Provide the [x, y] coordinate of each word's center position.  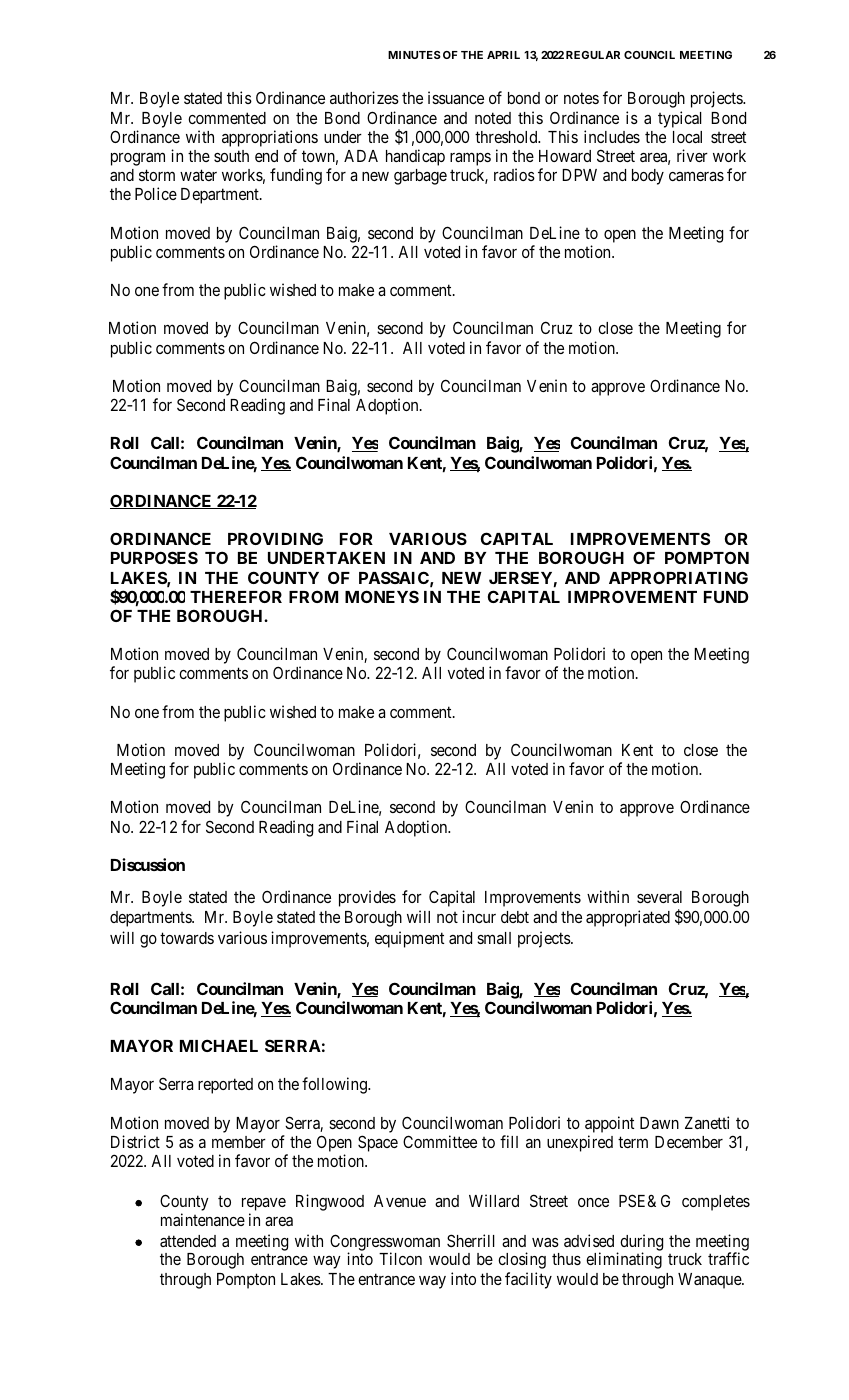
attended [188, 1241]
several [659, 897]
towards [187, 938]
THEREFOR [236, 596]
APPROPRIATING [678, 577]
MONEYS [382, 596]
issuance [456, 97]
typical [680, 119]
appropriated [628, 918]
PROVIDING [275, 538]
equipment [409, 939]
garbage [420, 177]
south [231, 156]
